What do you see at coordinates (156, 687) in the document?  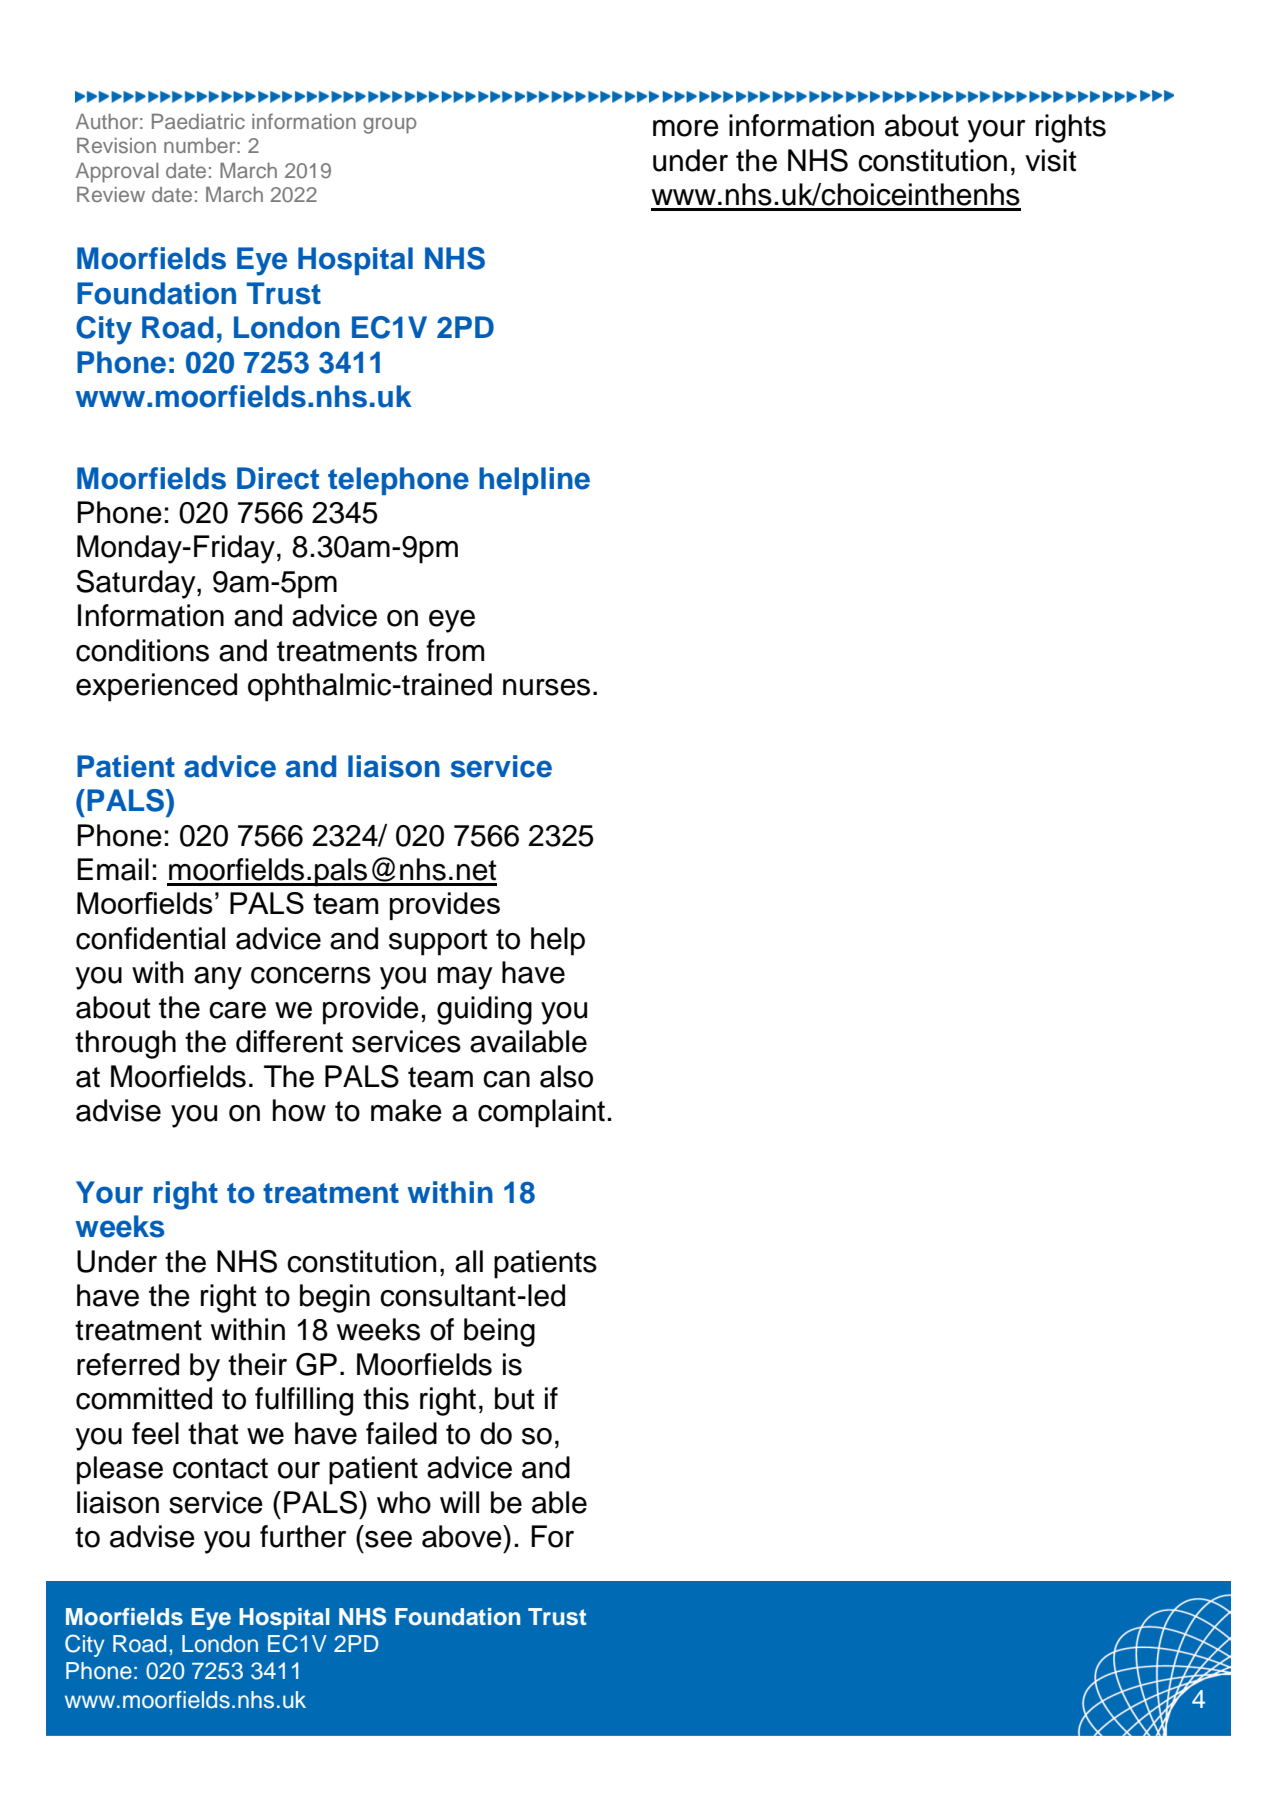 I see `experienced` at bounding box center [156, 687].
